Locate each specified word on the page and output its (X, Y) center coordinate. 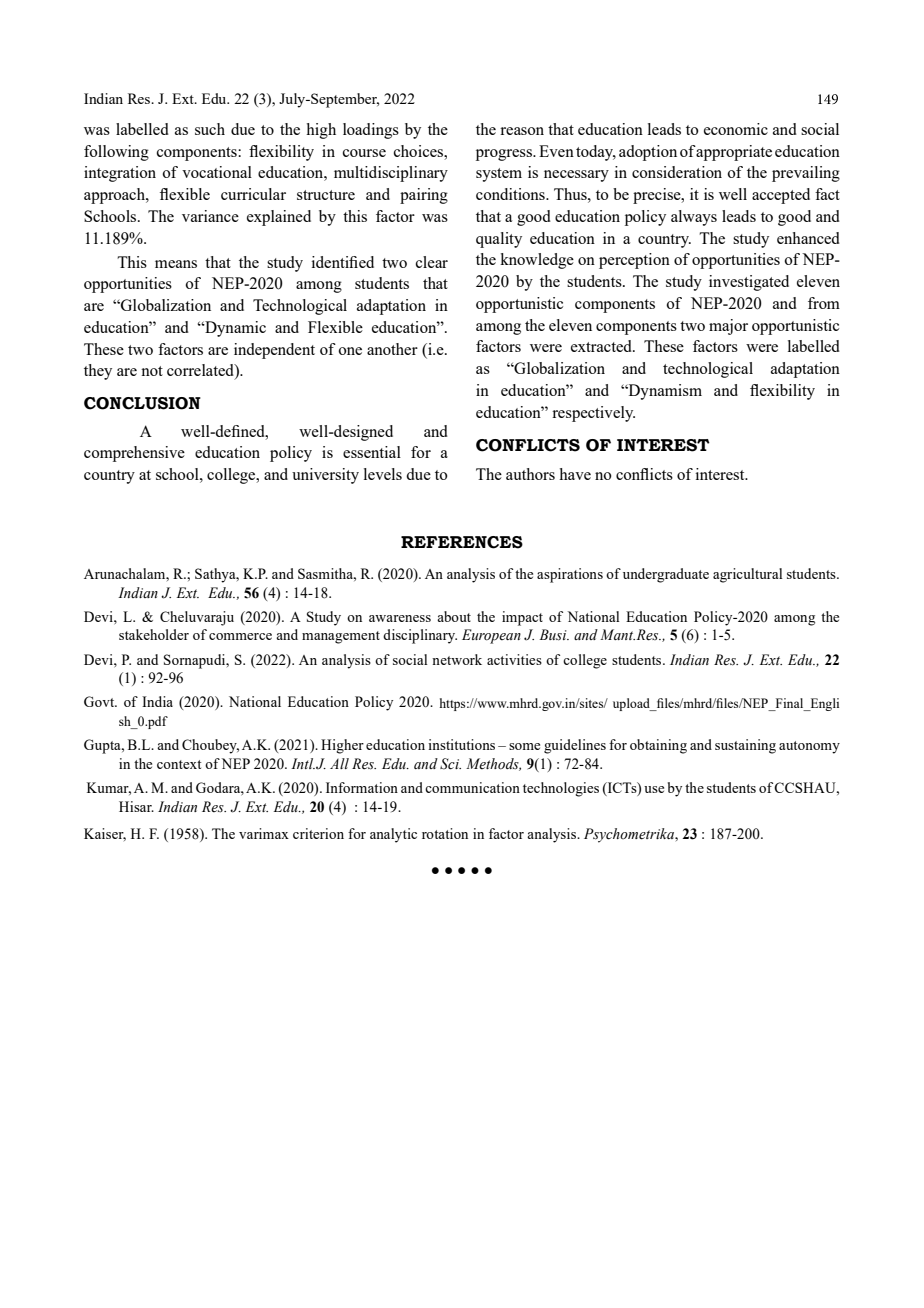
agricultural (748, 575)
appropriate (733, 153)
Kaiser (105, 834)
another (392, 349)
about (454, 616)
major (728, 327)
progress (505, 155)
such (210, 129)
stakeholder (154, 634)
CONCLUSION (142, 403)
